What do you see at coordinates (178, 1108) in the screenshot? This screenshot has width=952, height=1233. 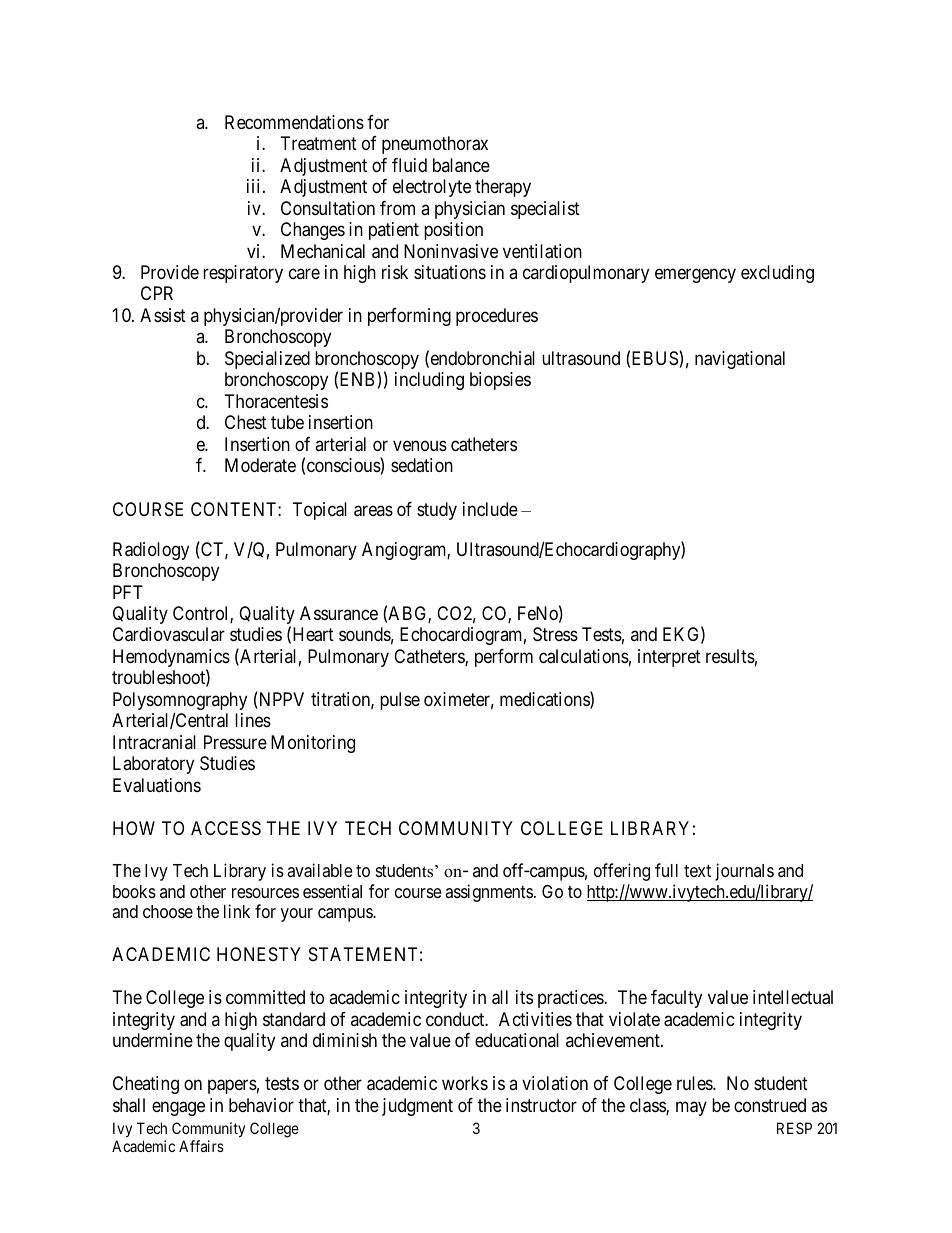 I see `engage` at bounding box center [178, 1108].
